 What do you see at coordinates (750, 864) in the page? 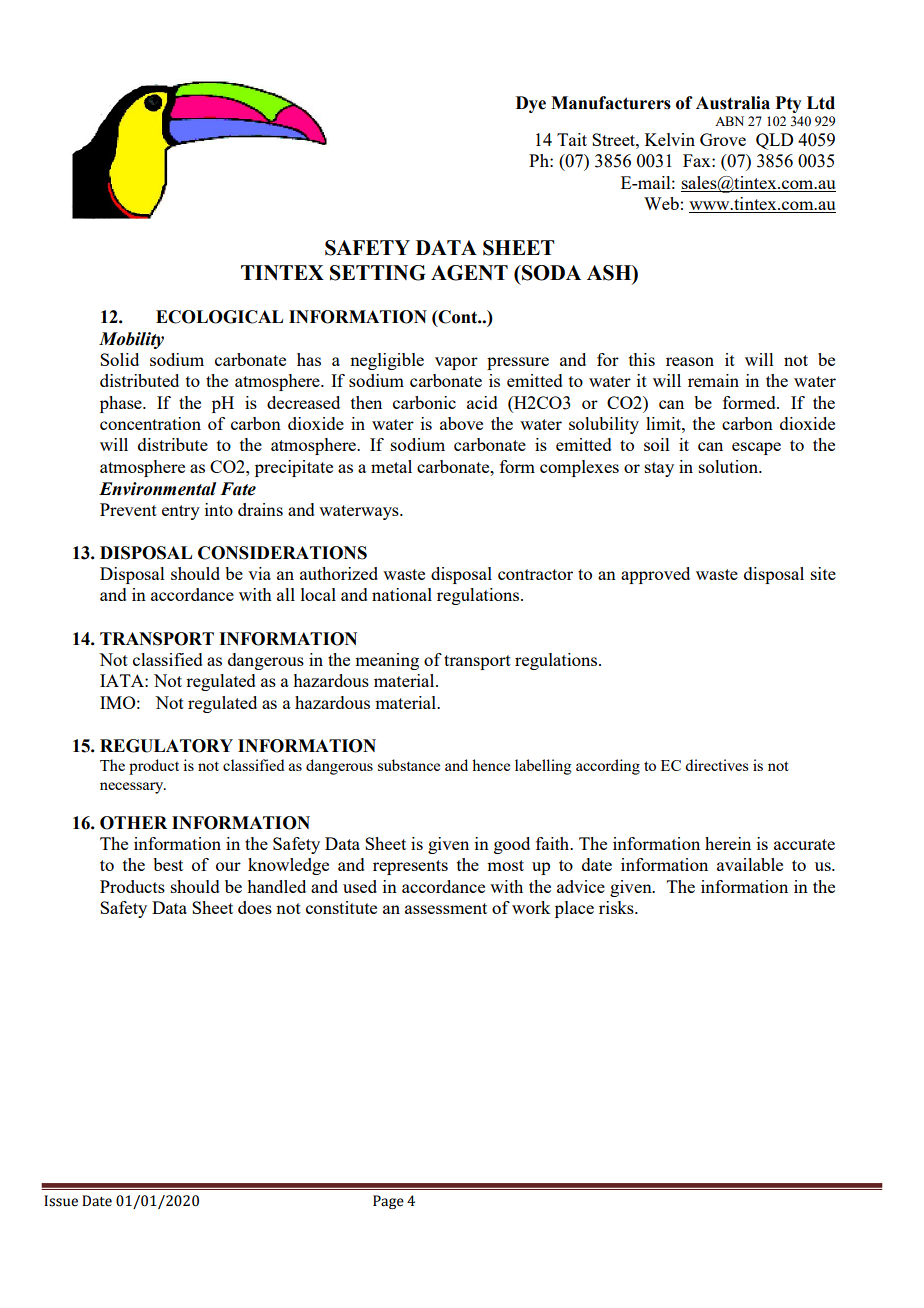
I see `available` at bounding box center [750, 864].
